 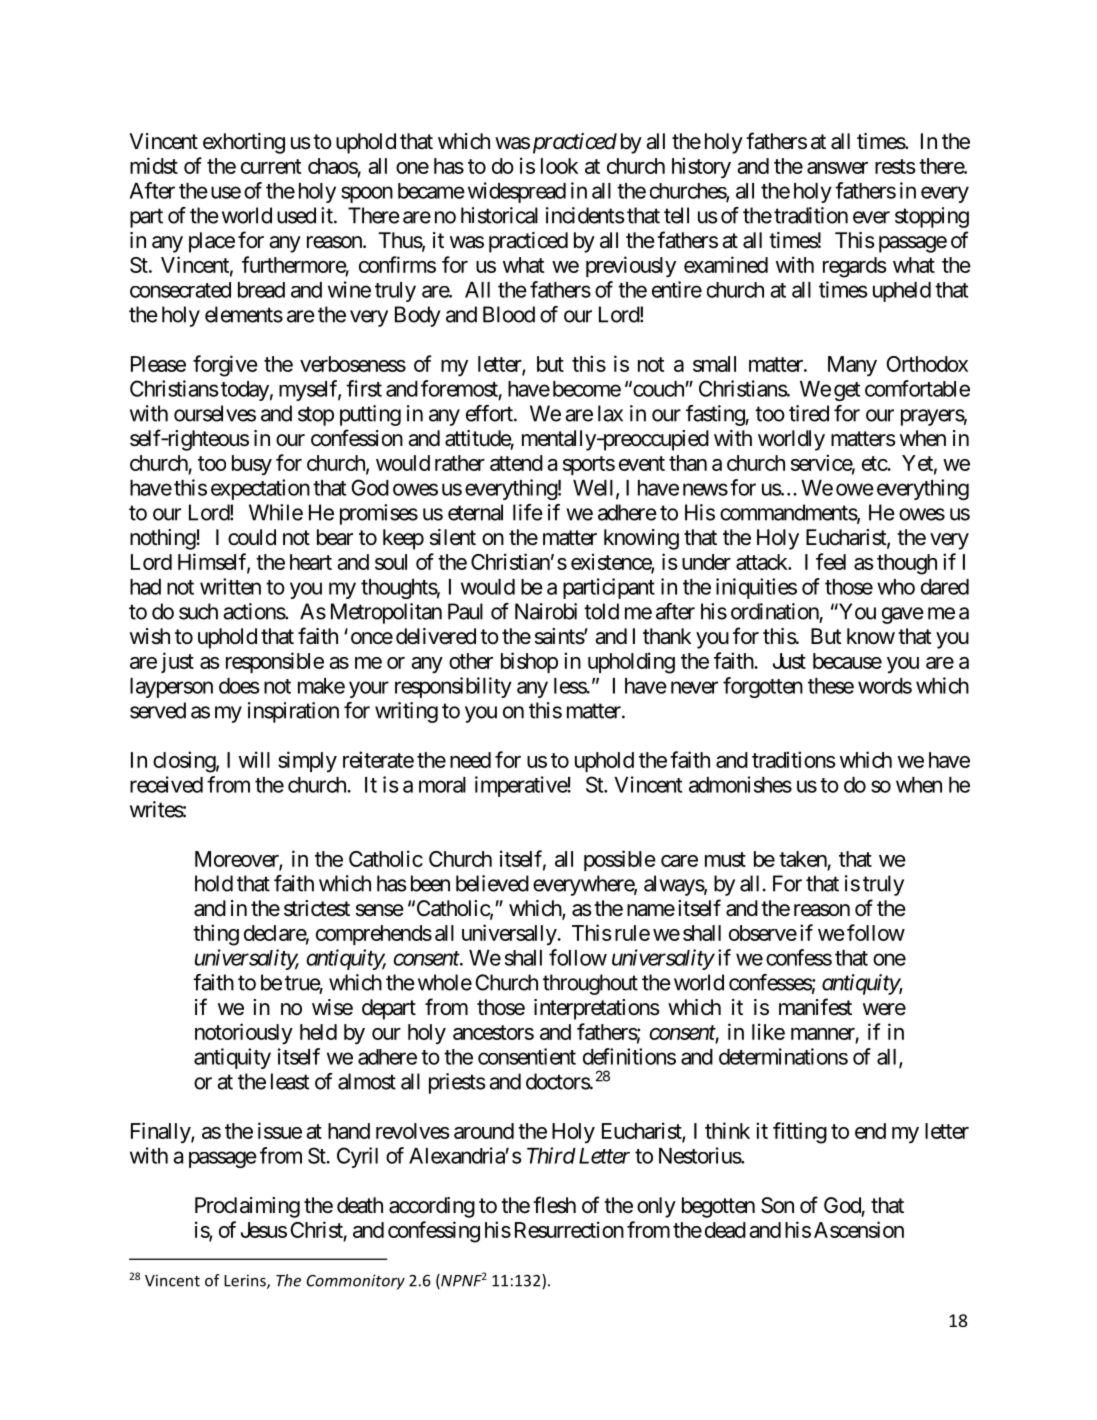 What do you see at coordinates (559, 166) in the page?
I see `look` at bounding box center [559, 166].
